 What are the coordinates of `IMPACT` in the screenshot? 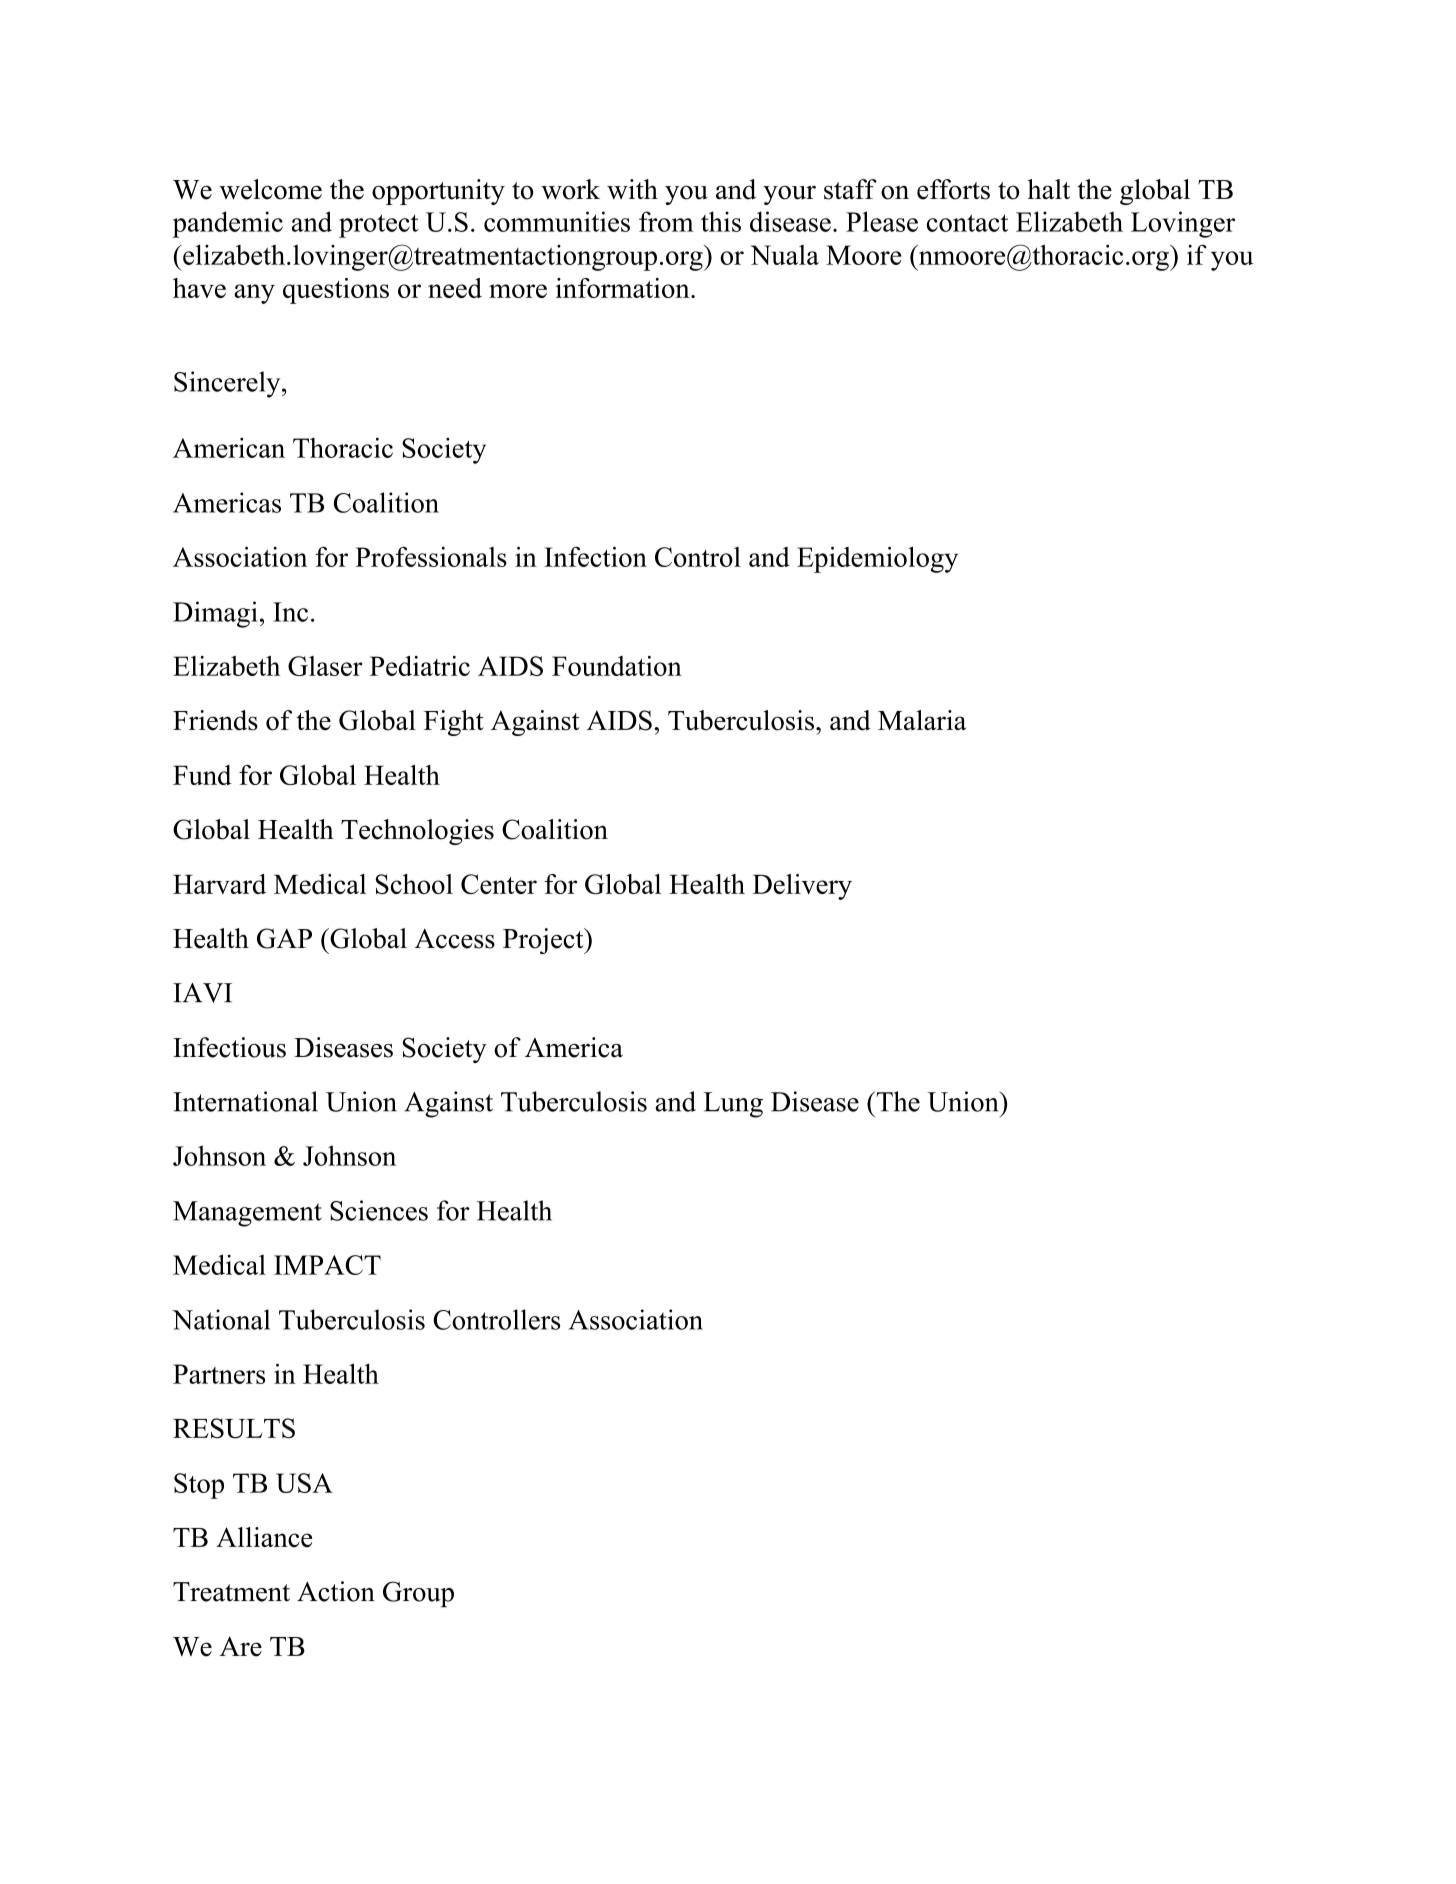 It's located at (327, 1265).
